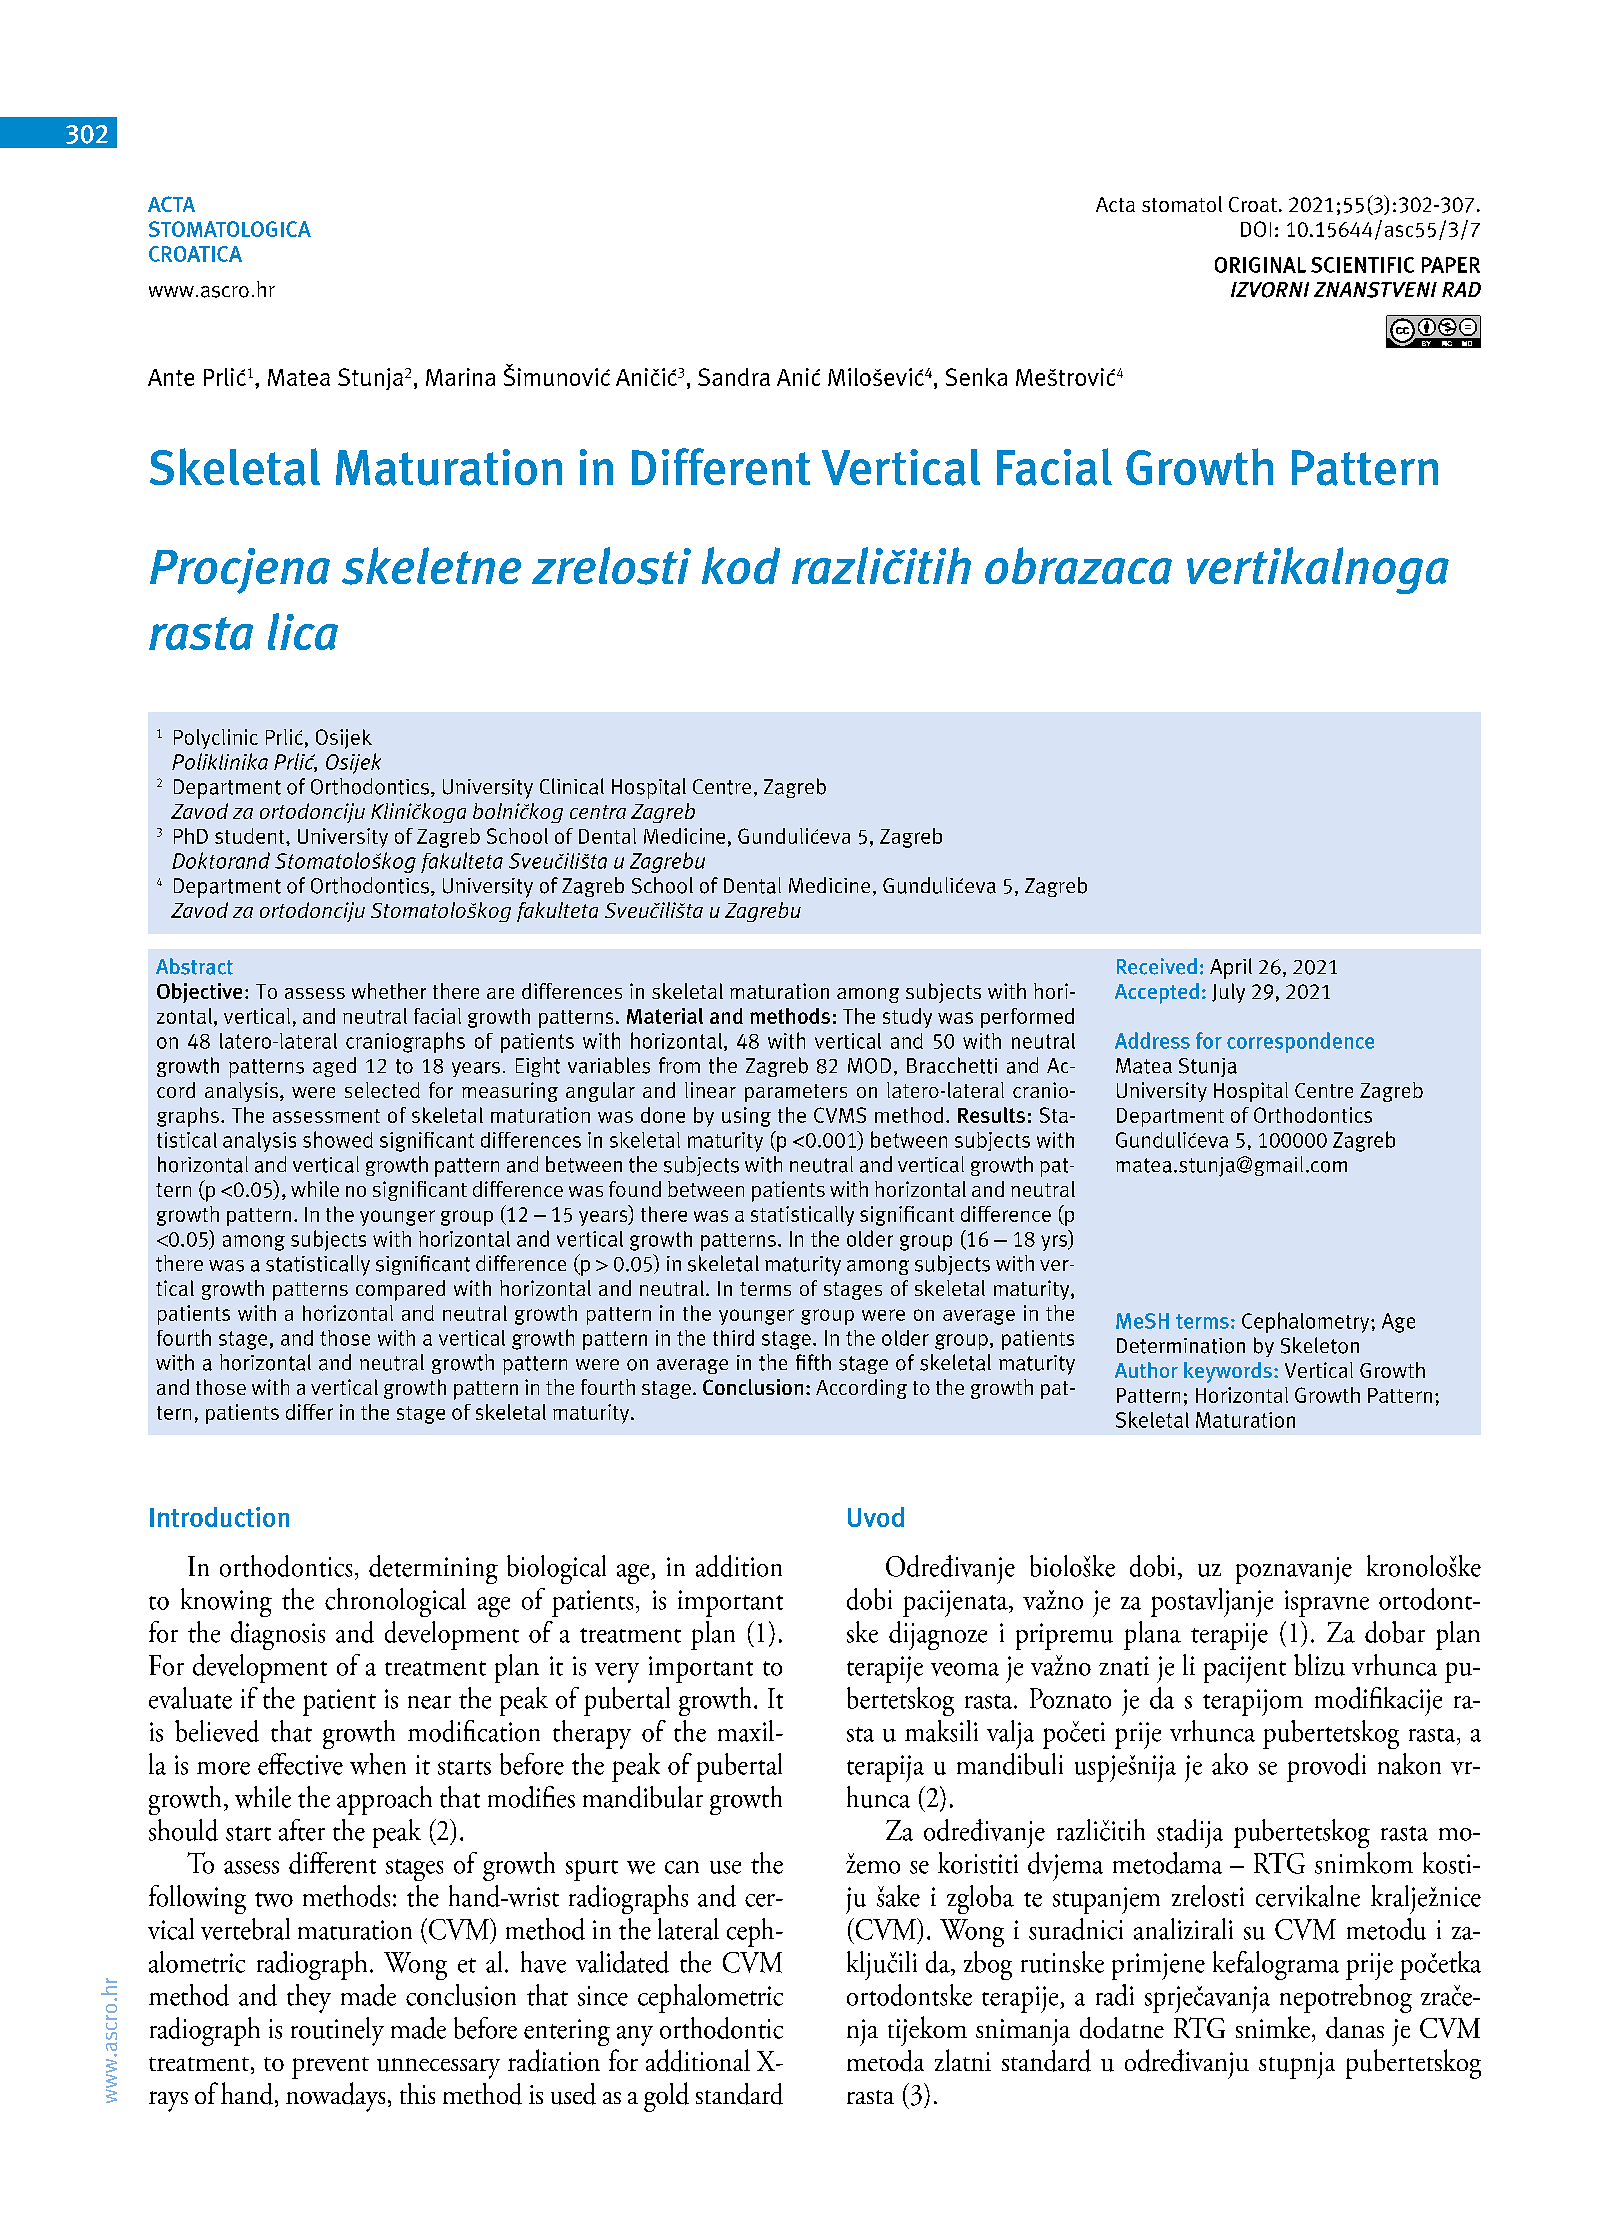 Image resolution: width=1598 pixels, height=2221 pixels. I want to click on student, so click(251, 836).
